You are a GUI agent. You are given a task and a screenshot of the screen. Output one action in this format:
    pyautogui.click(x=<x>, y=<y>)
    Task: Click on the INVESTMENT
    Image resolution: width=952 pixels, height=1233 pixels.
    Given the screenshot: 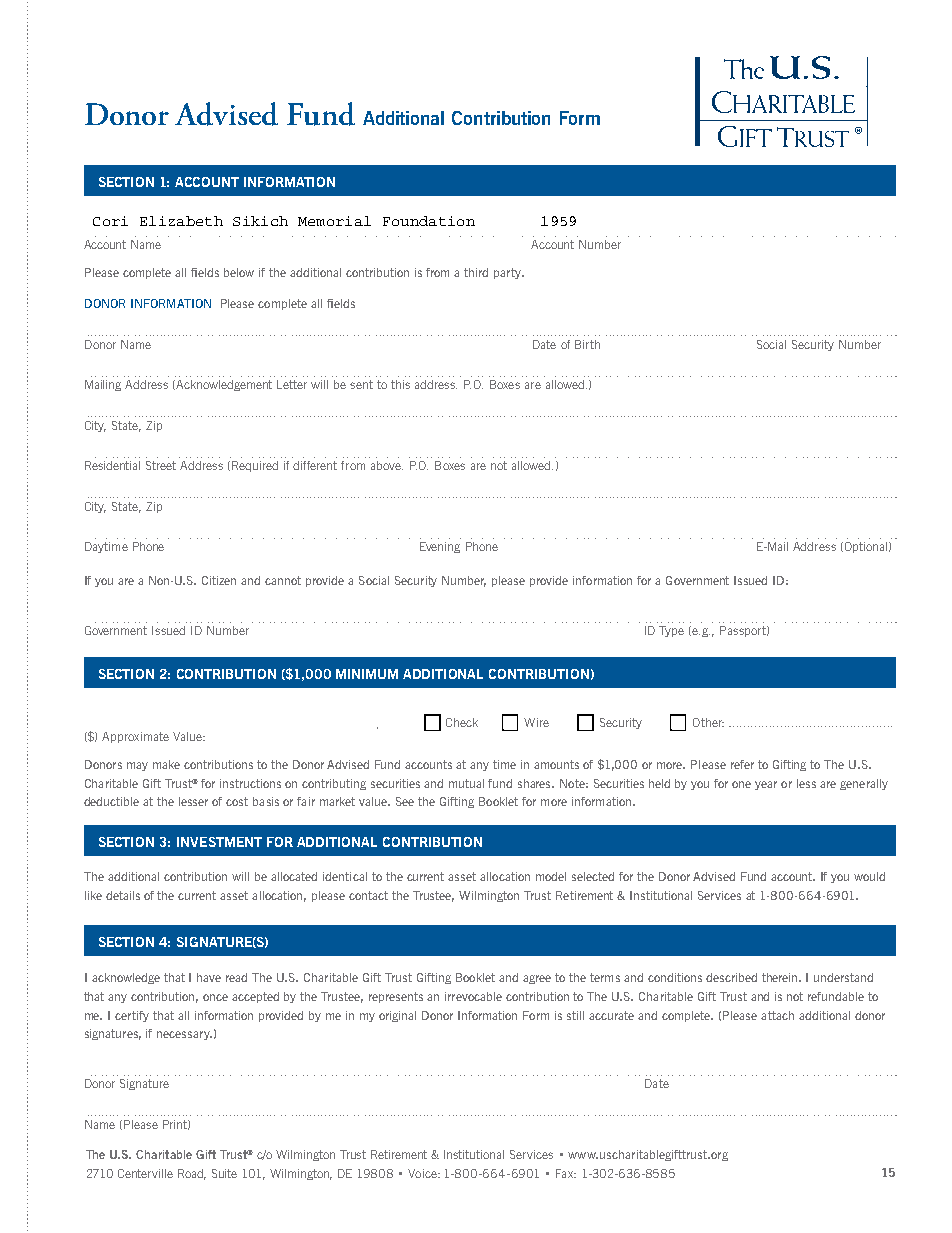 What is the action you would take?
    pyautogui.click(x=219, y=842)
